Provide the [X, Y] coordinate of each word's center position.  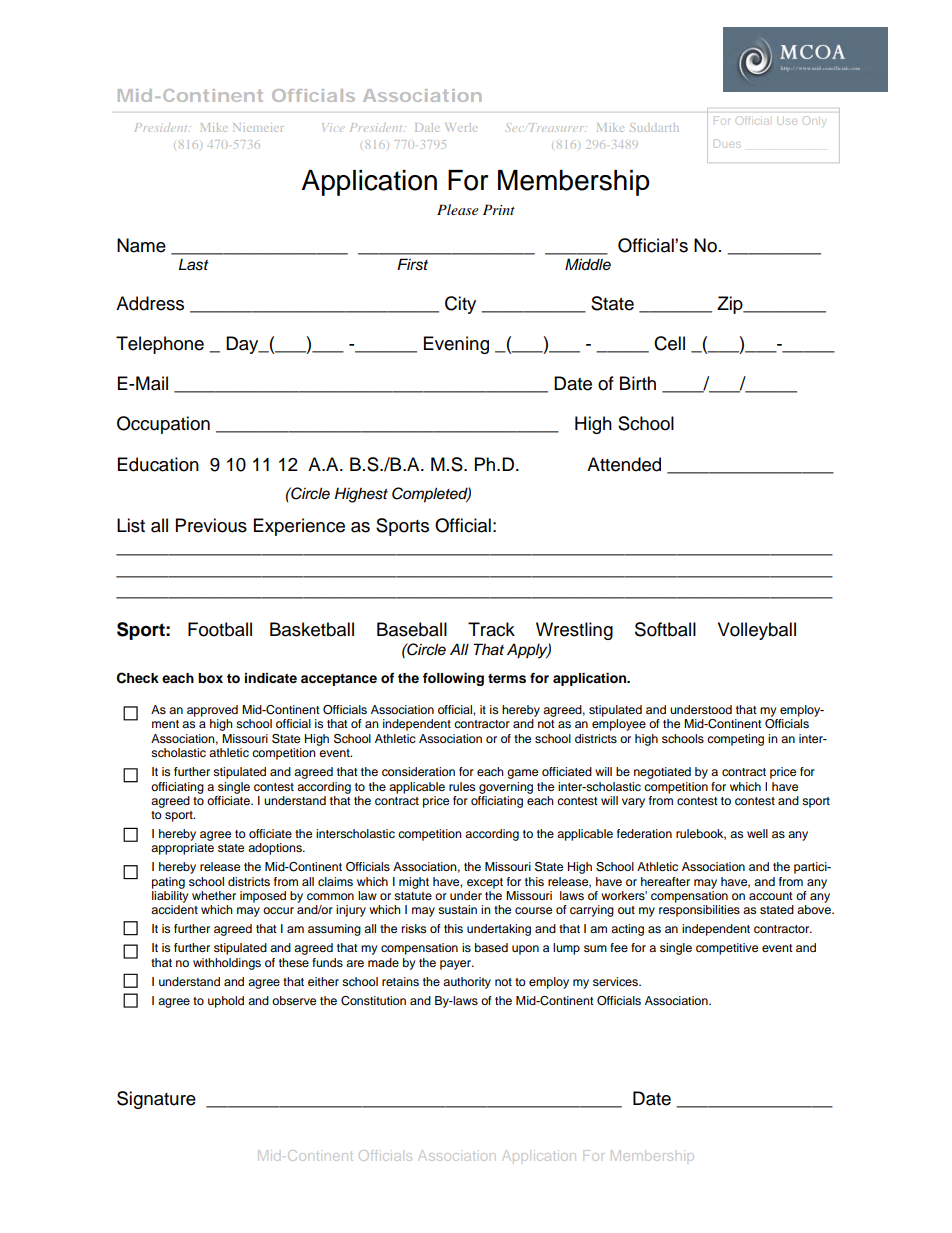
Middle [588, 264]
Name [141, 245]
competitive [727, 949]
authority [467, 983]
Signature [156, 1100]
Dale [427, 127]
